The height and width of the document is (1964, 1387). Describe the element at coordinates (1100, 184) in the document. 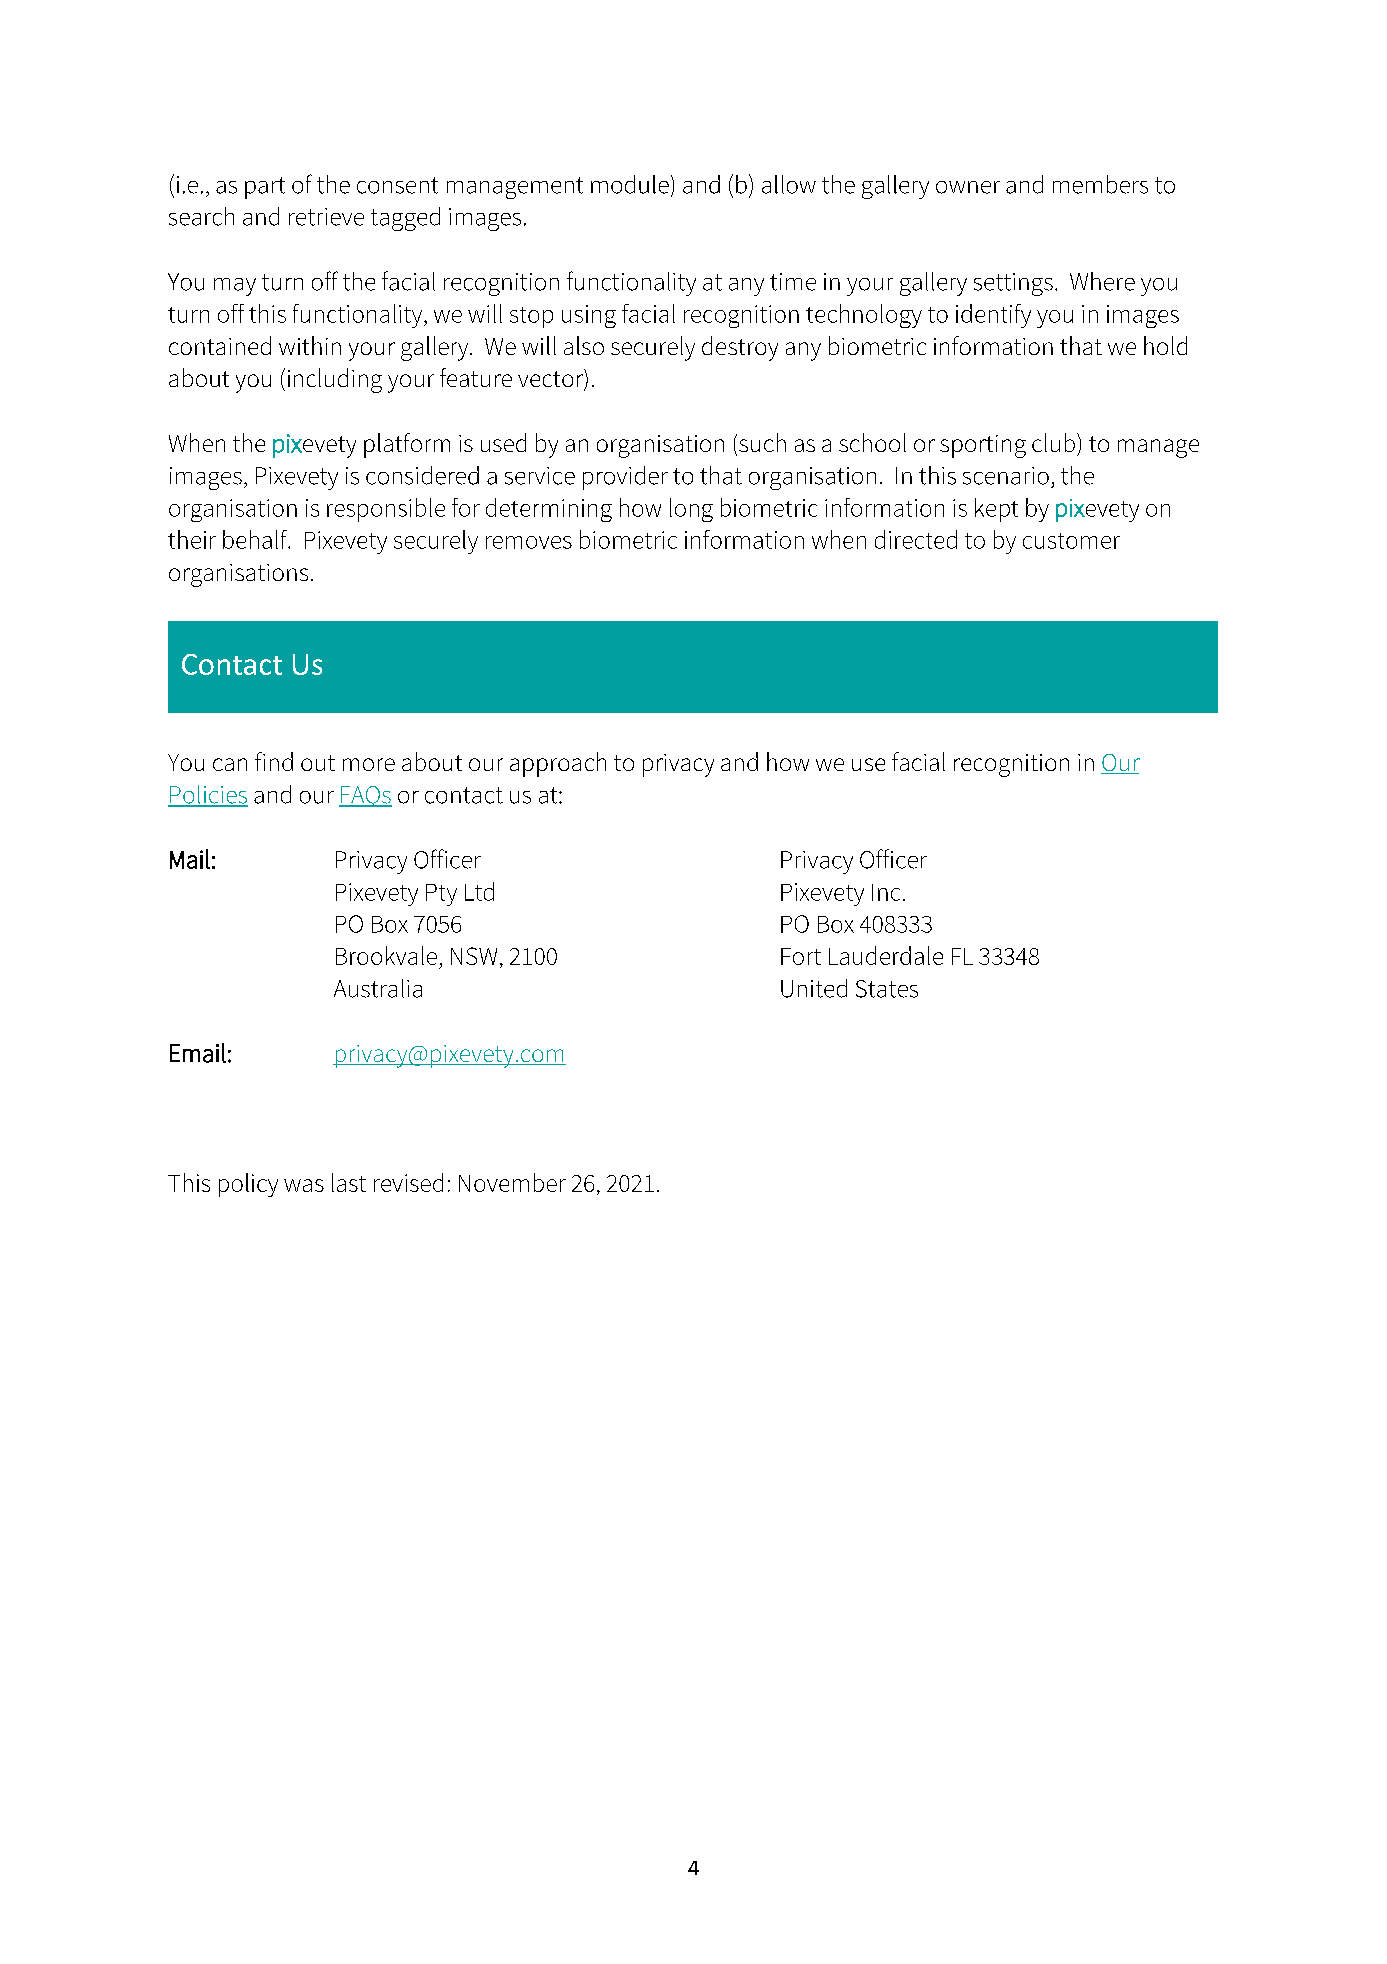

I see `members` at that location.
